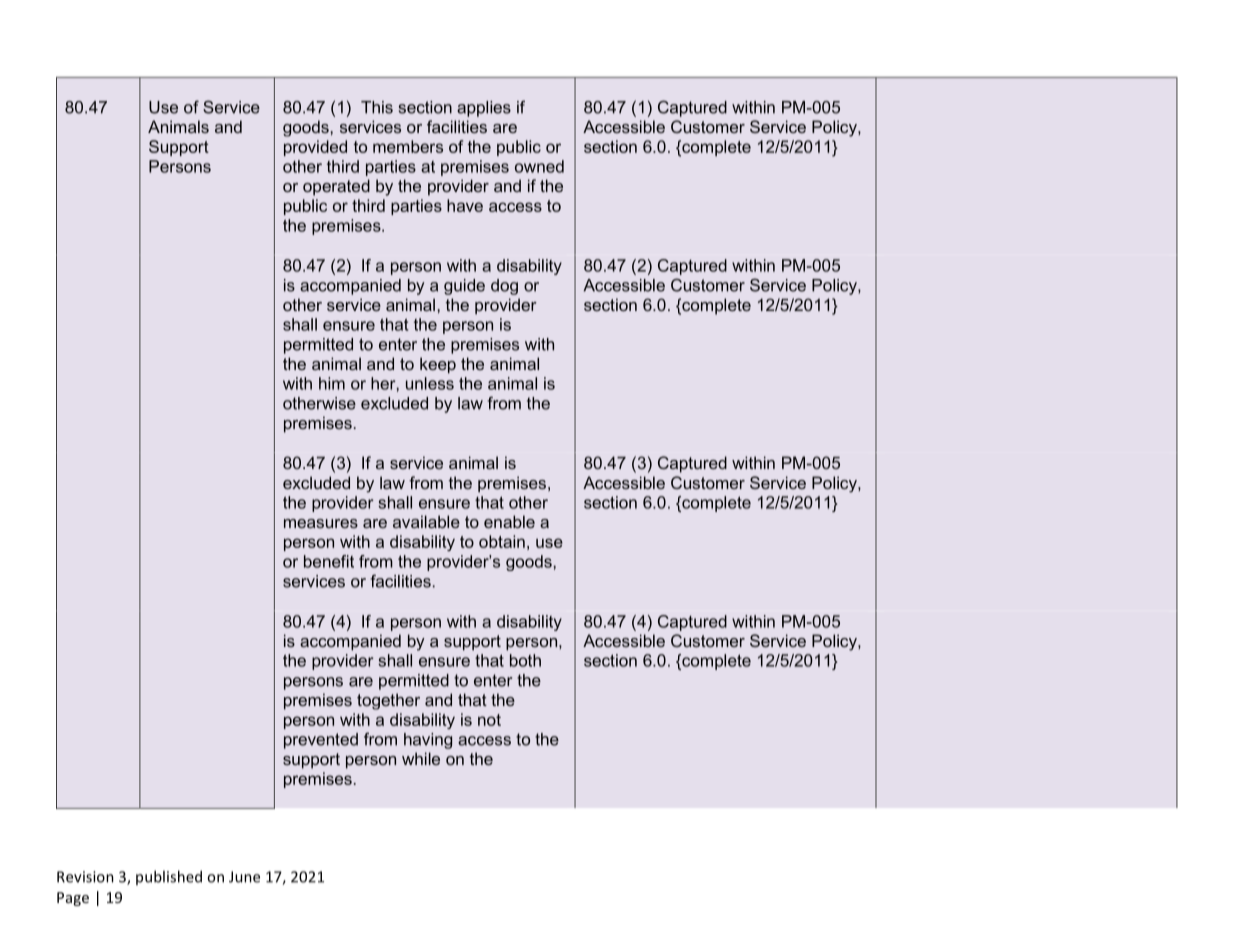  Describe the element at coordinates (388, 701) in the page. I see `together` at that location.
